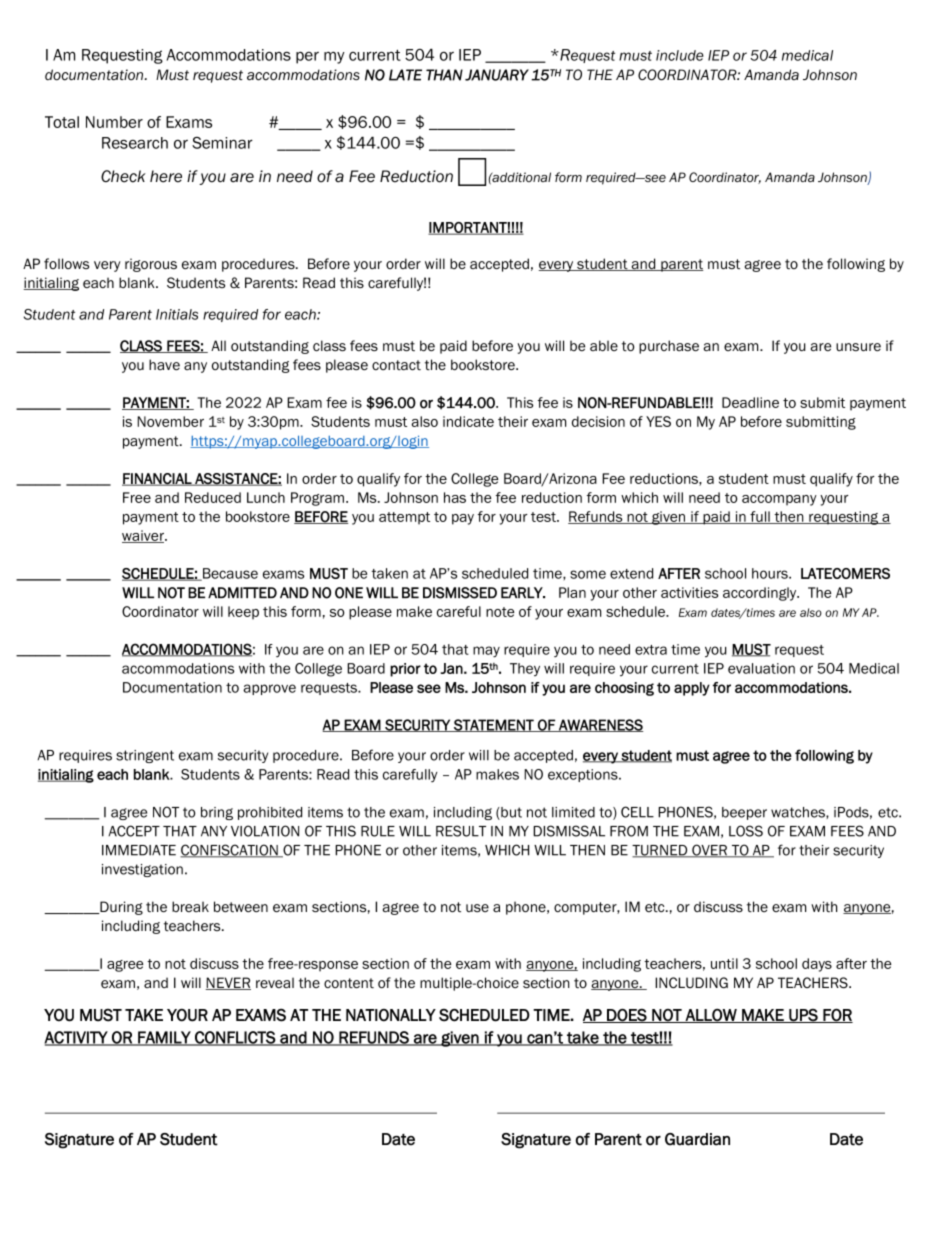 Image resolution: width=952 pixels, height=1233 pixels. I want to click on STATEMENT, so click(494, 725).
